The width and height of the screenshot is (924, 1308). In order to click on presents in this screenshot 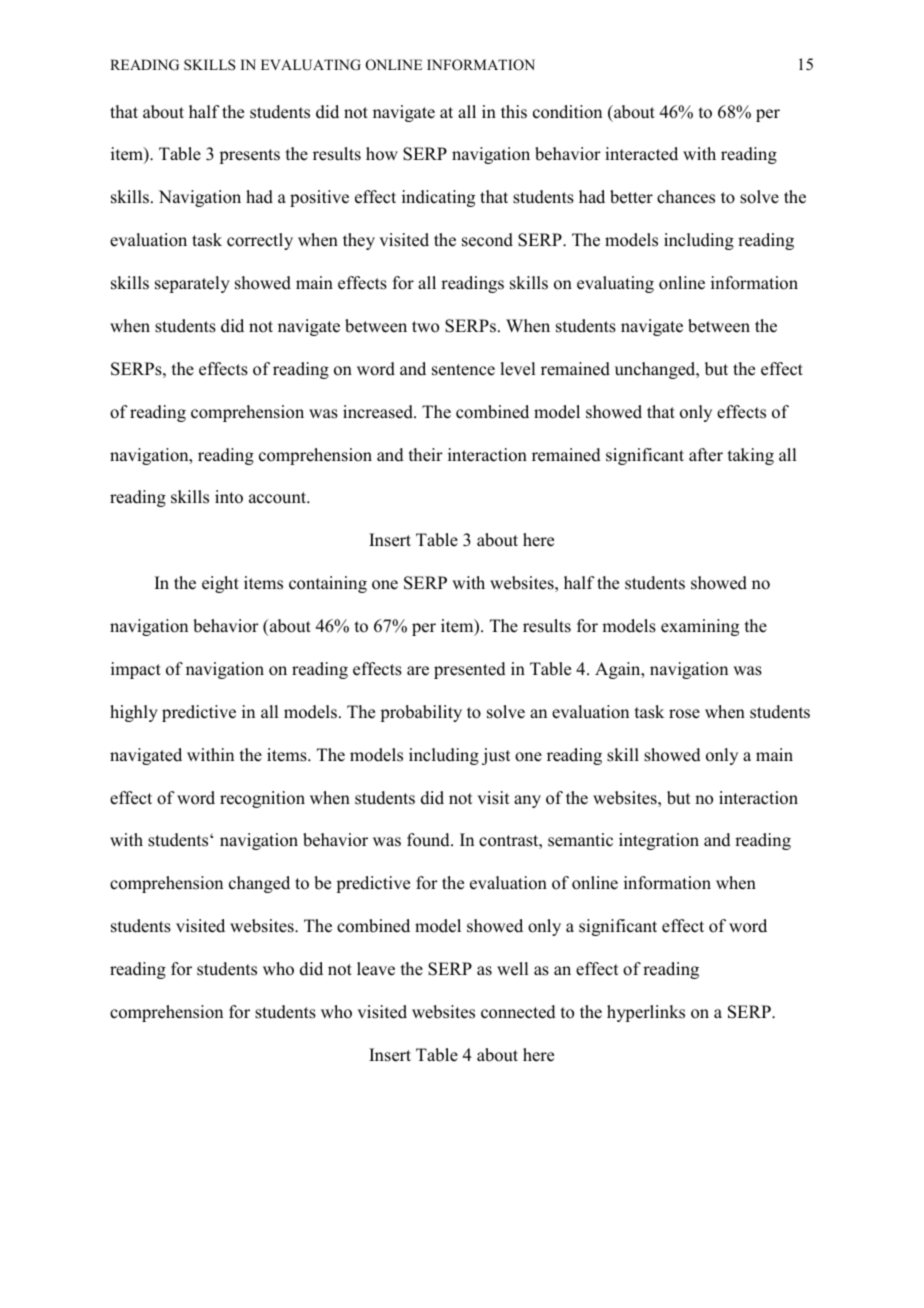, I will do `click(249, 156)`.
